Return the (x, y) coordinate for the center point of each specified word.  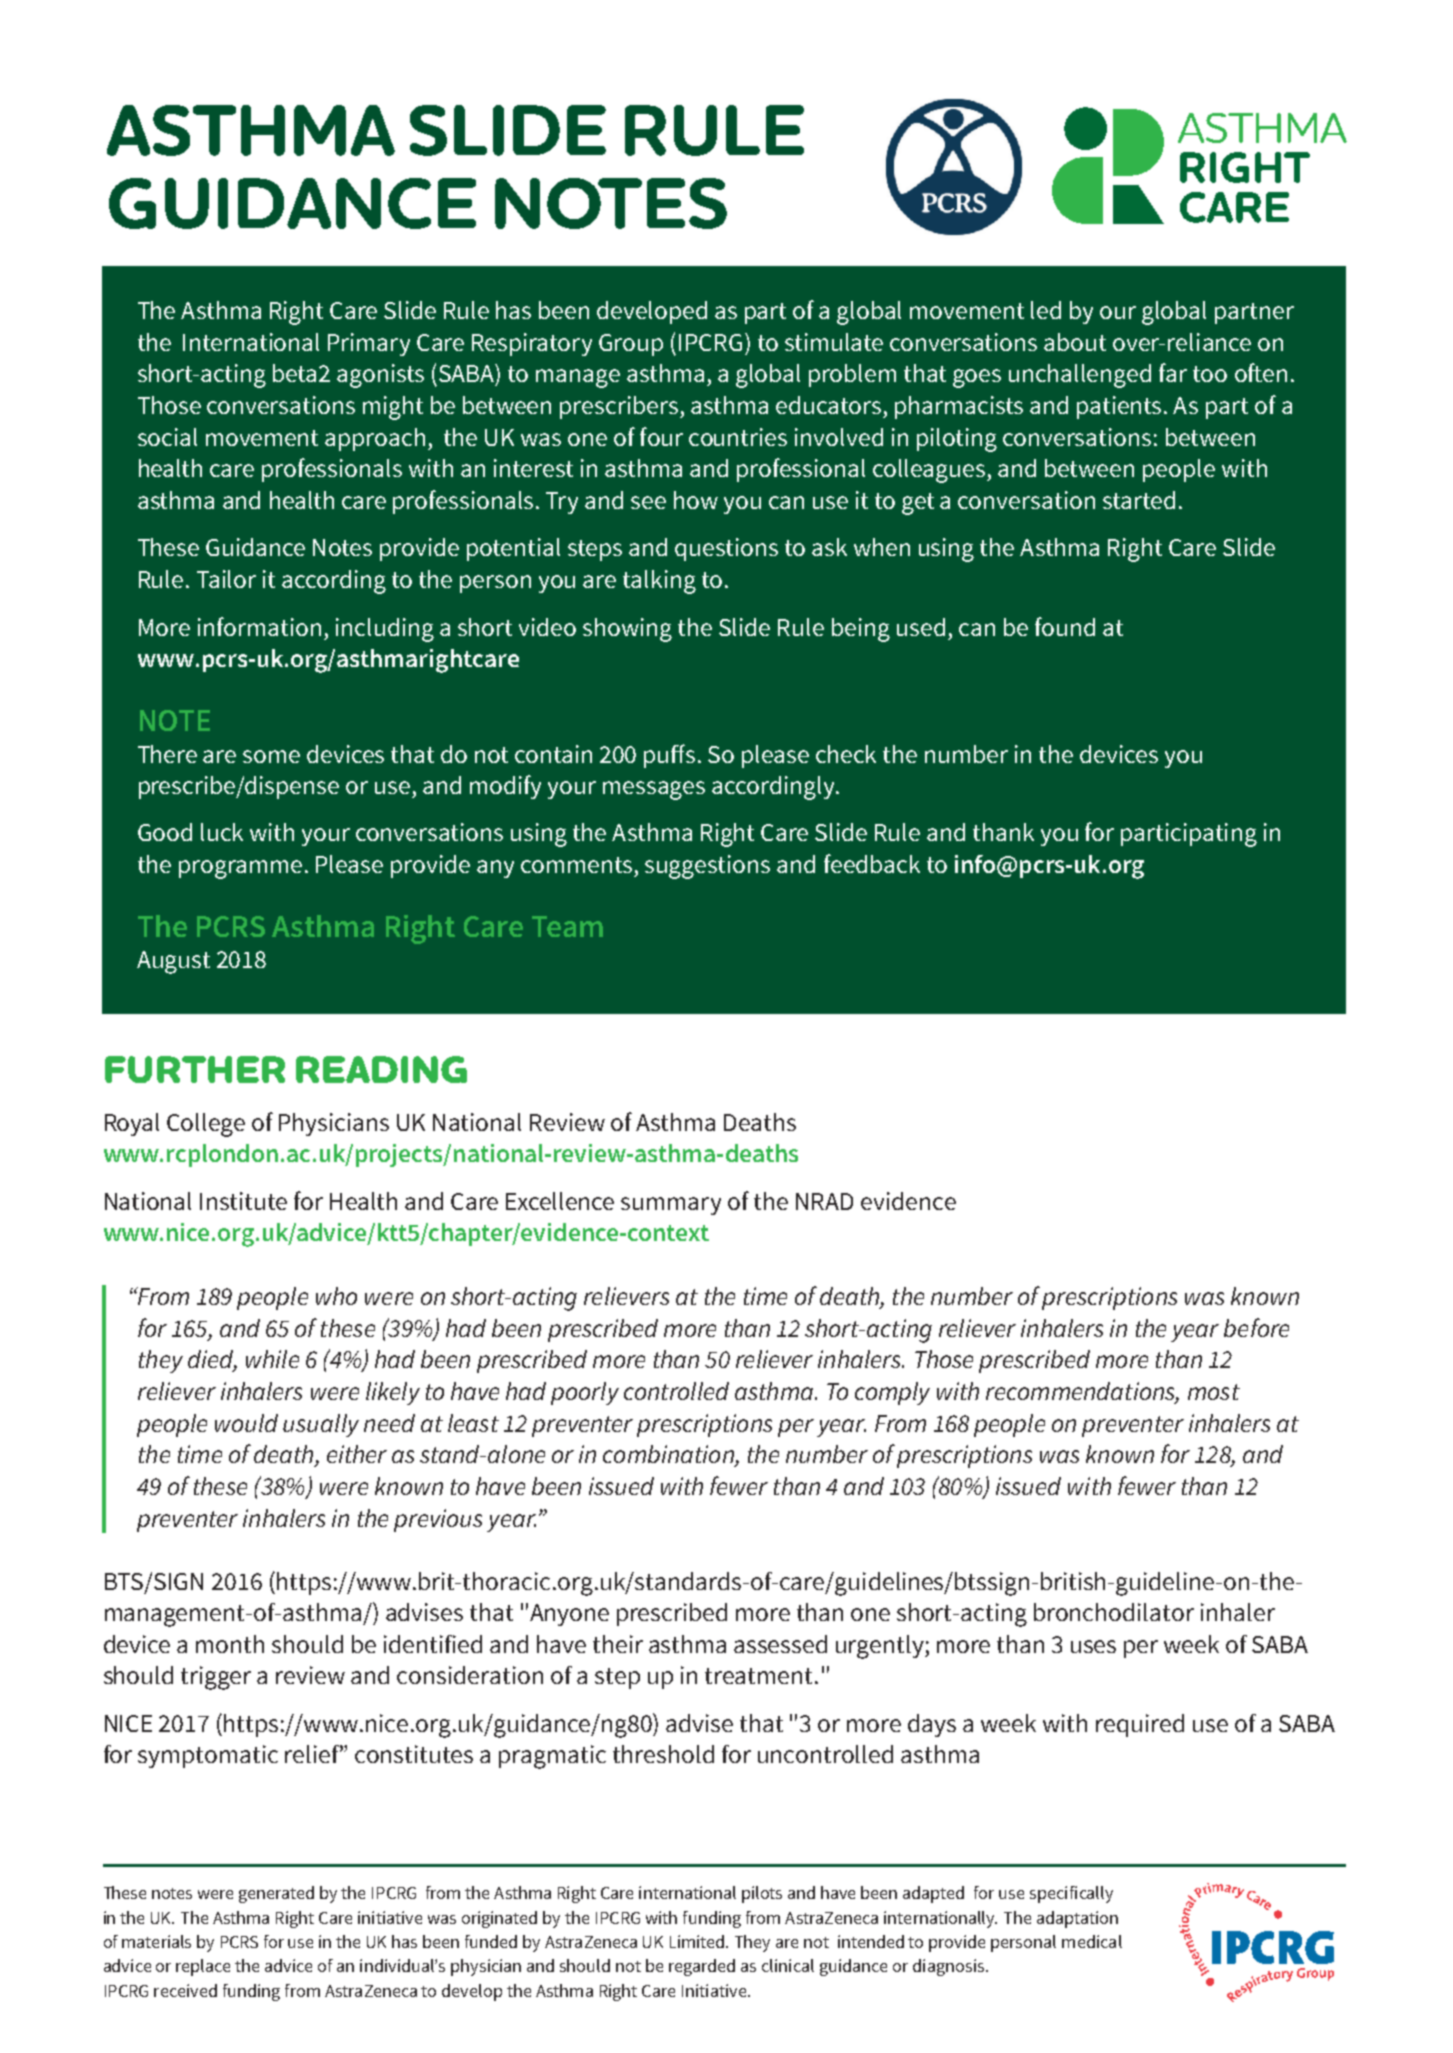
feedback (872, 863)
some (271, 756)
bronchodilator (1114, 1612)
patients (1121, 407)
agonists (380, 376)
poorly (585, 1393)
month (230, 1644)
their (618, 1644)
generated (276, 1894)
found (1065, 626)
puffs (671, 756)
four (661, 436)
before (1256, 1327)
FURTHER (195, 1069)
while (272, 1359)
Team (567, 926)
